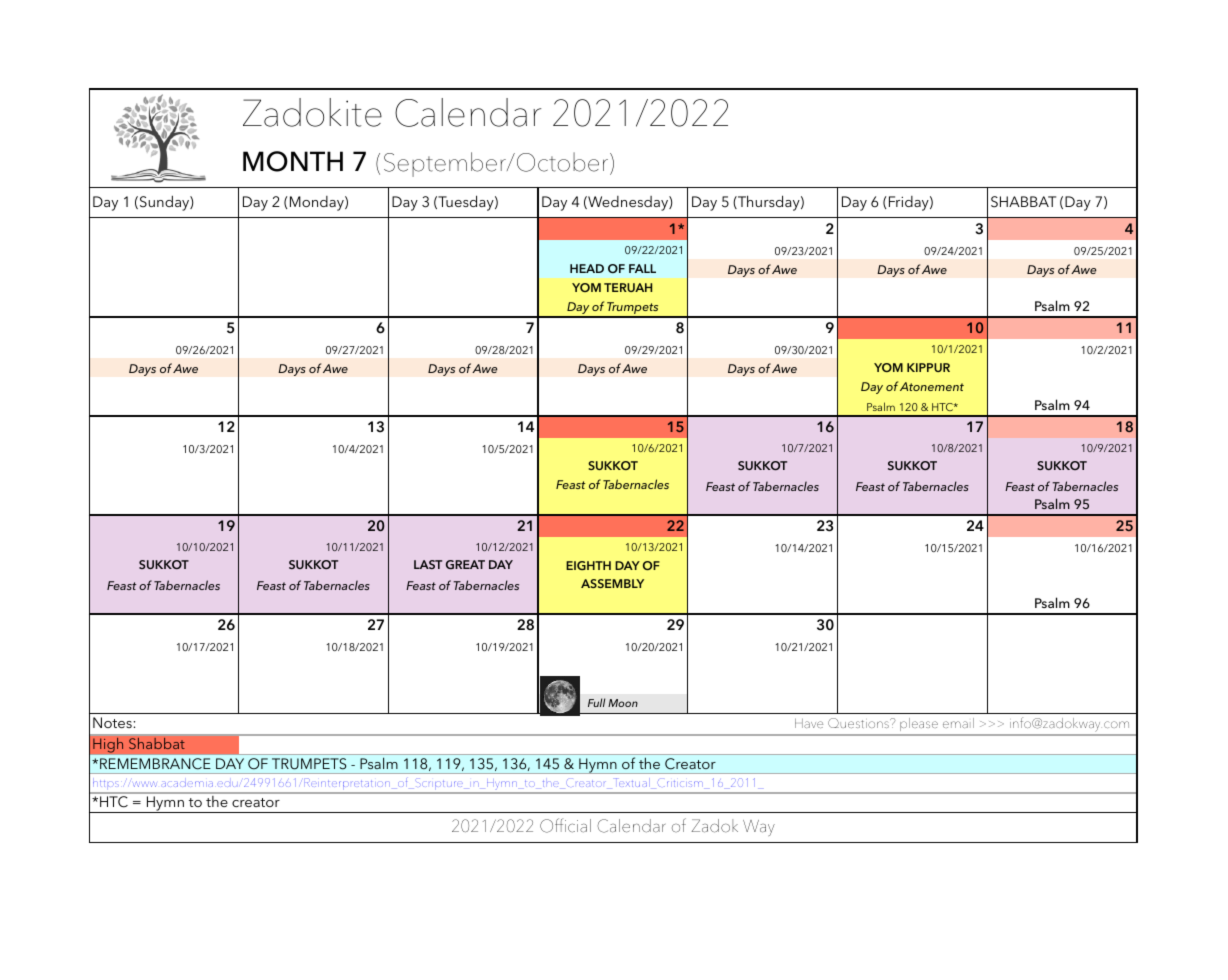 The width and height of the page is (1228, 980). Describe the element at coordinates (588, 565) in the page. I see `EIGHTH` at that location.
